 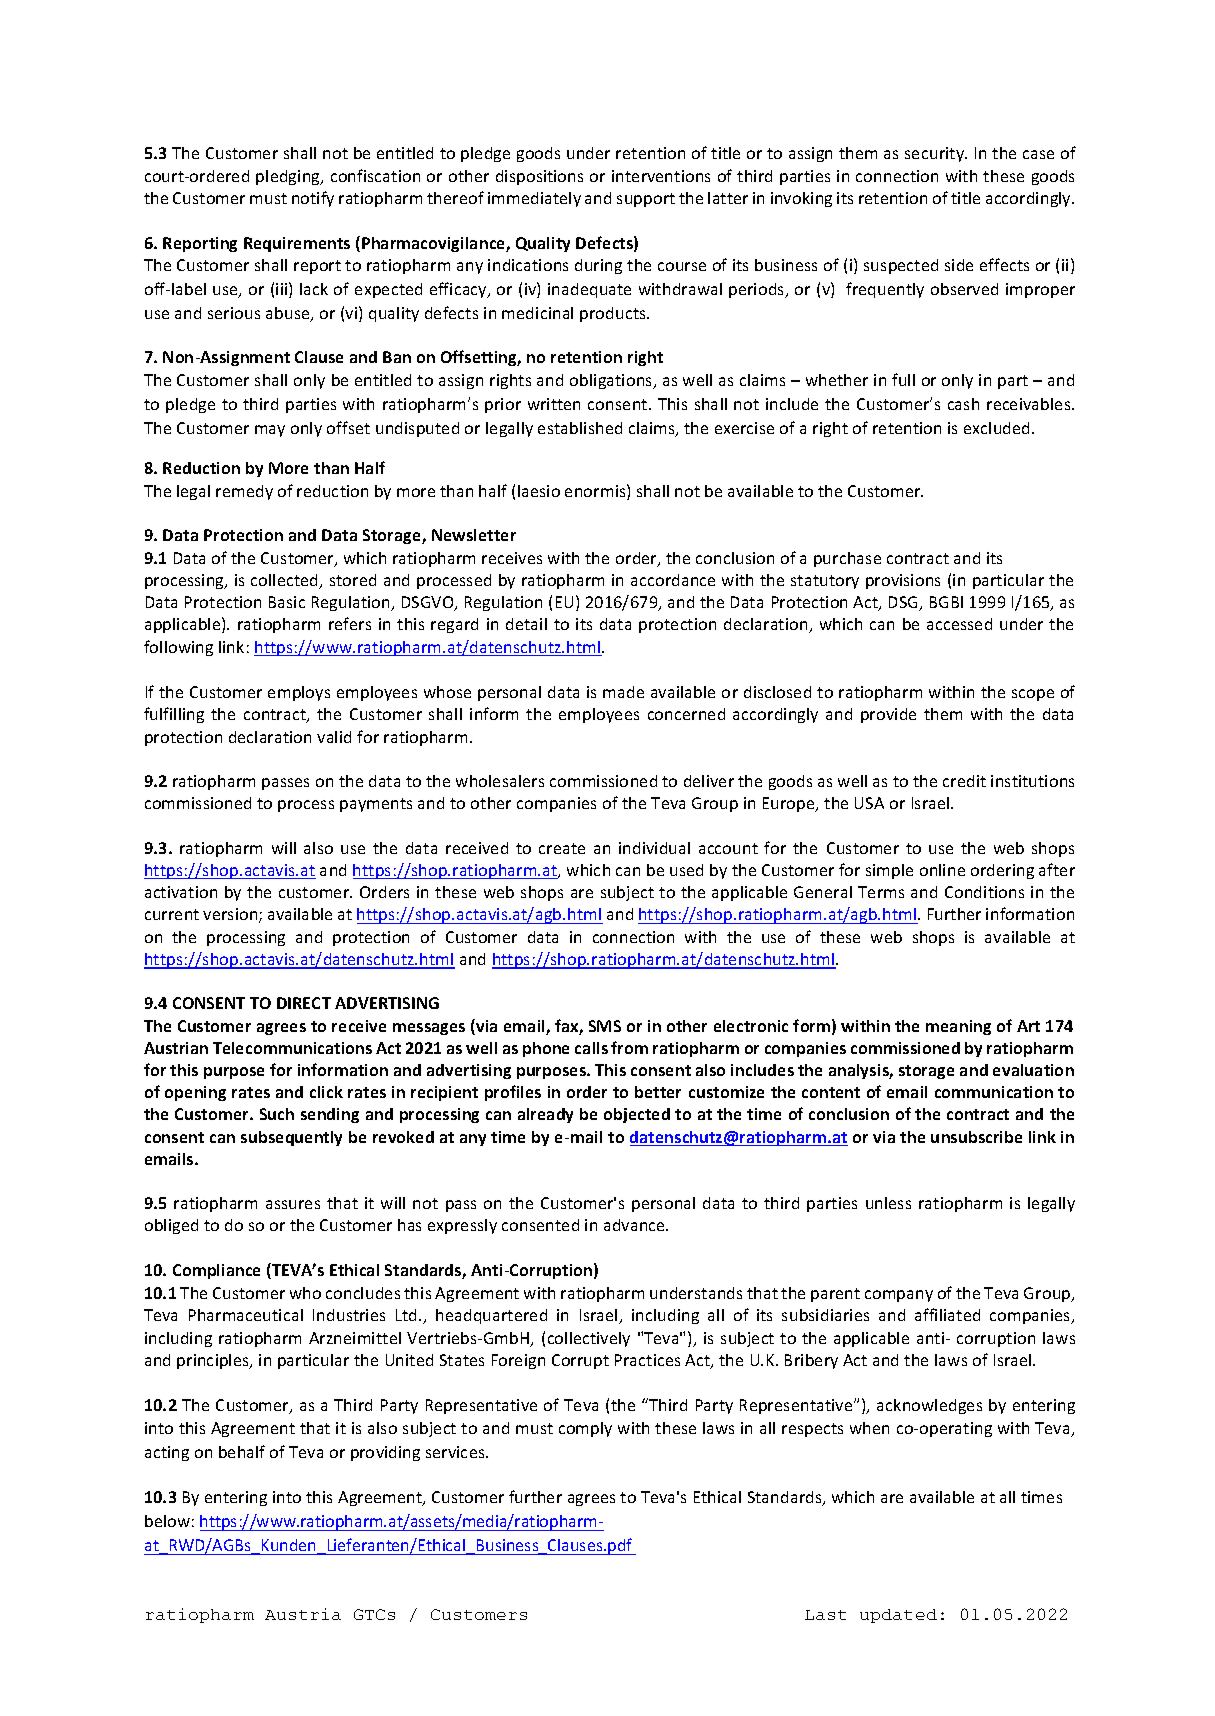 What do you see at coordinates (936, 154) in the page?
I see `security` at bounding box center [936, 154].
